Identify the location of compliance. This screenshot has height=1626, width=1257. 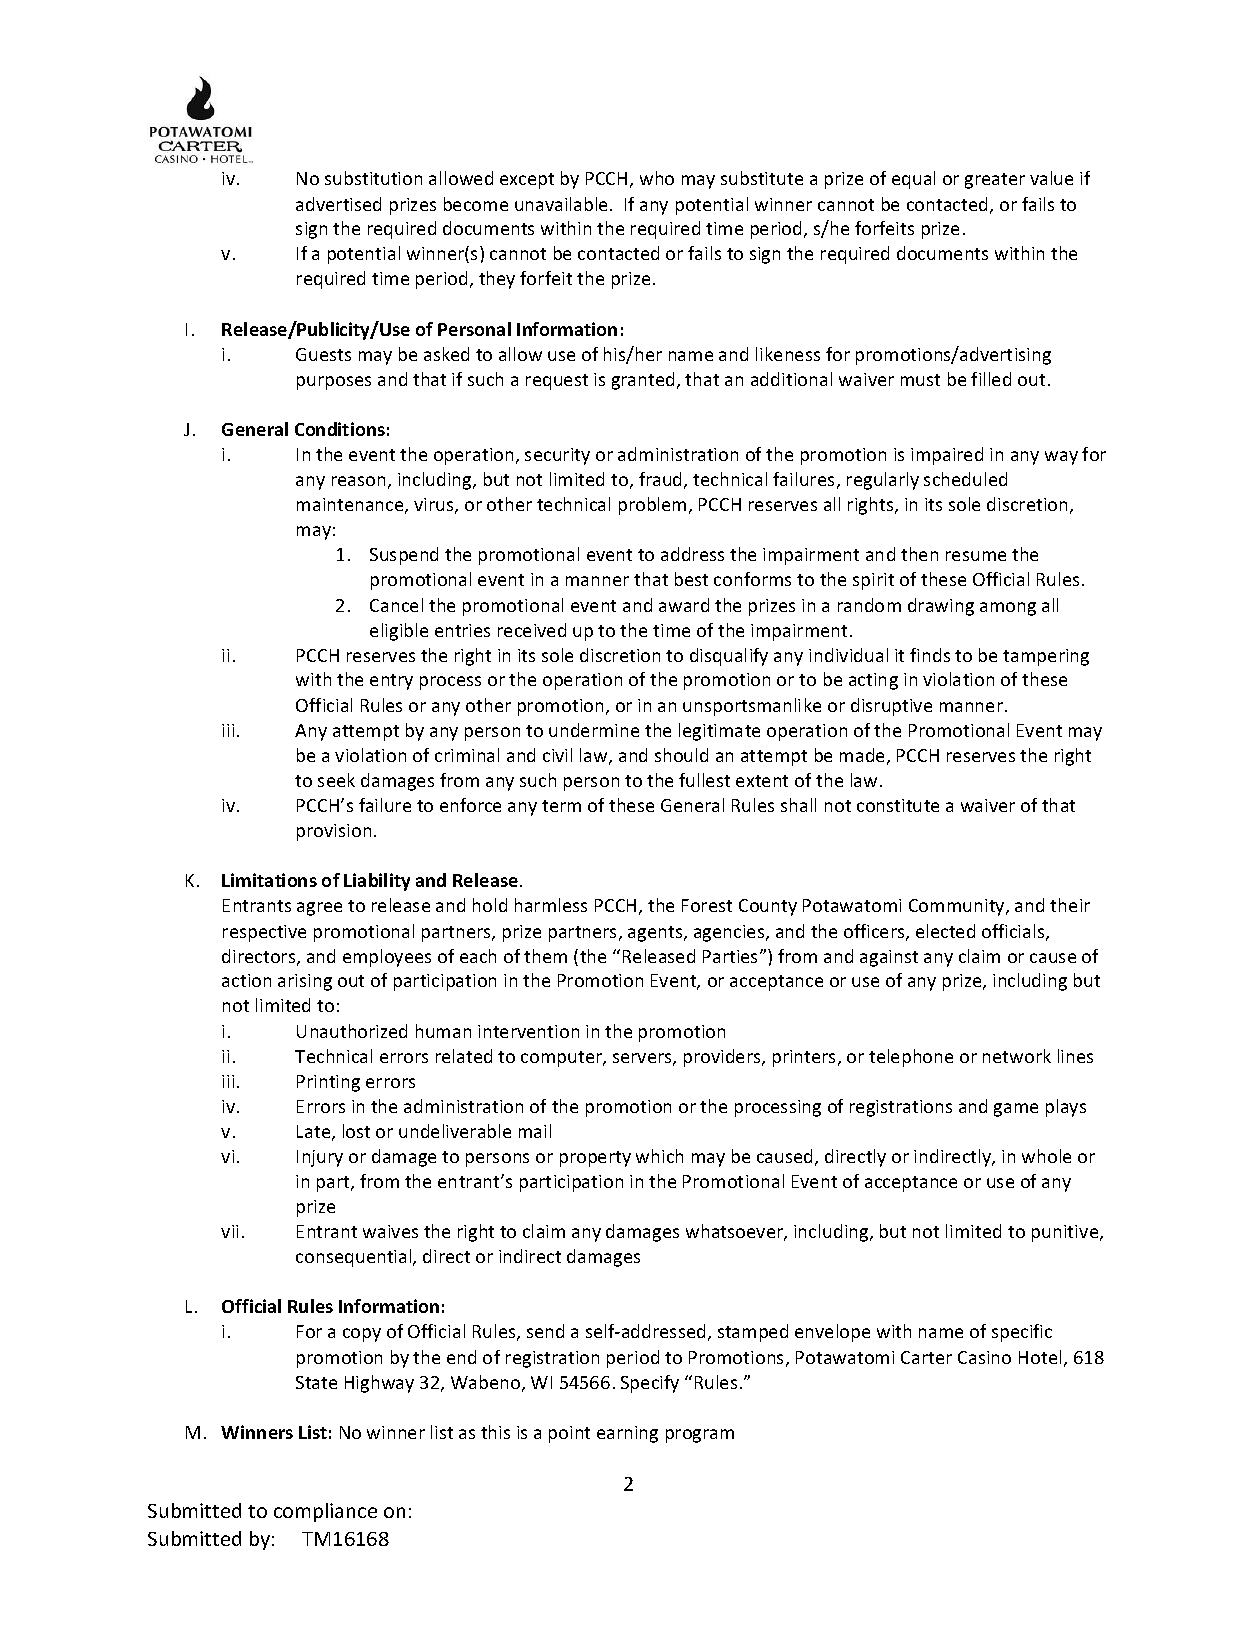
(325, 1512).
